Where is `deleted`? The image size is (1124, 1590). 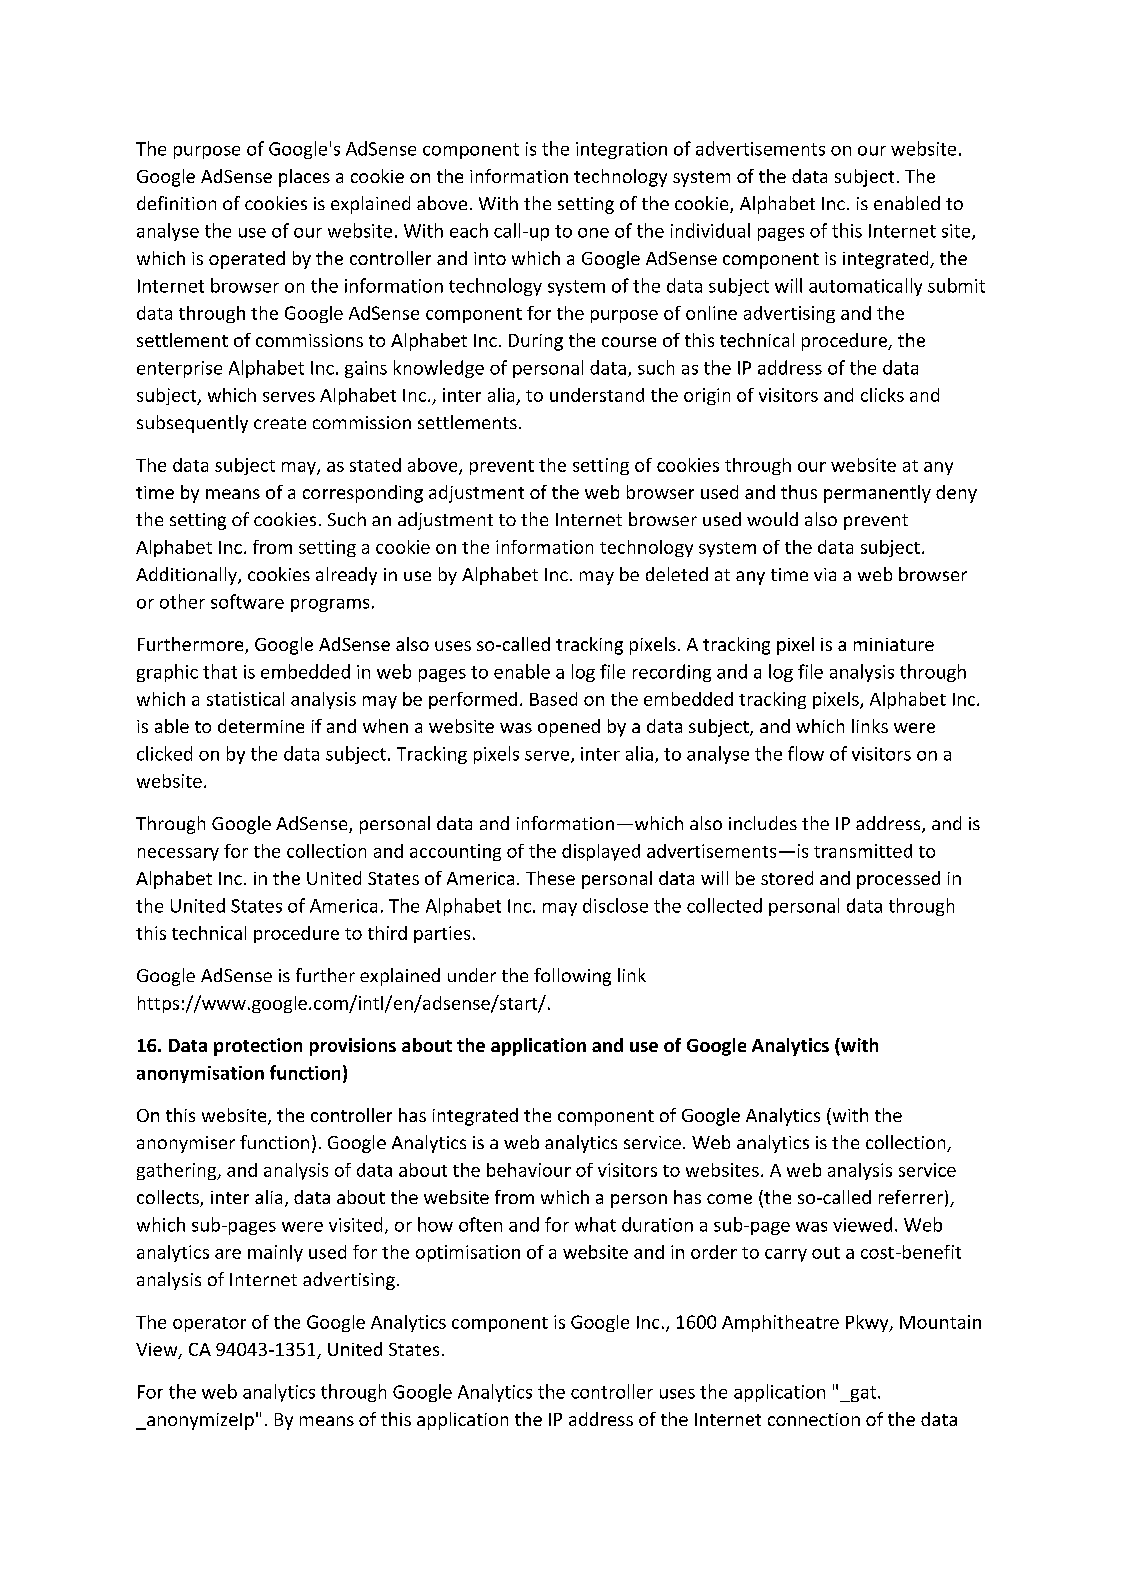 deleted is located at coordinates (677, 574).
